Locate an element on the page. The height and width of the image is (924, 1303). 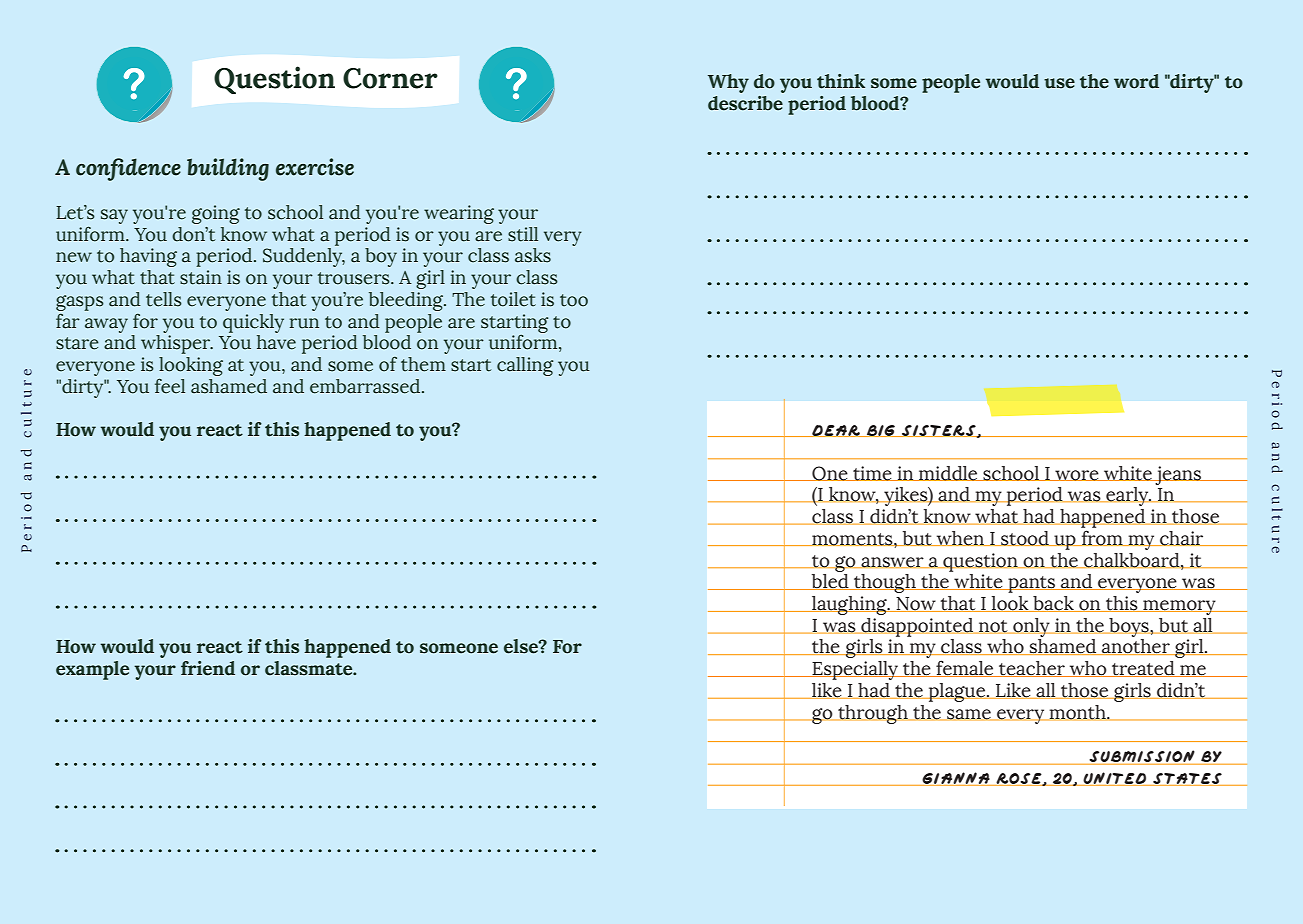
friend is located at coordinates (208, 668).
